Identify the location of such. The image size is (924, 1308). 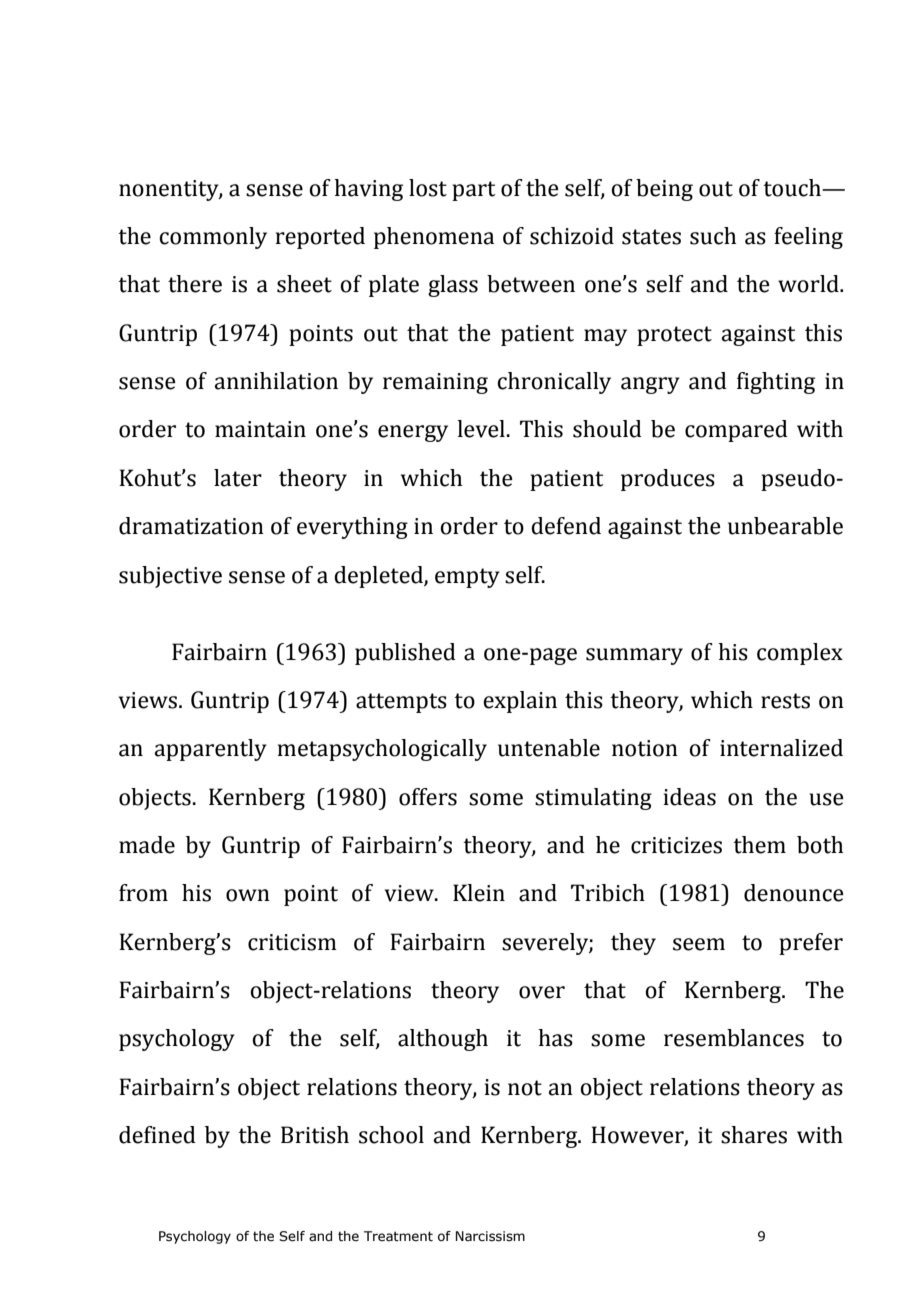
(713, 236).
